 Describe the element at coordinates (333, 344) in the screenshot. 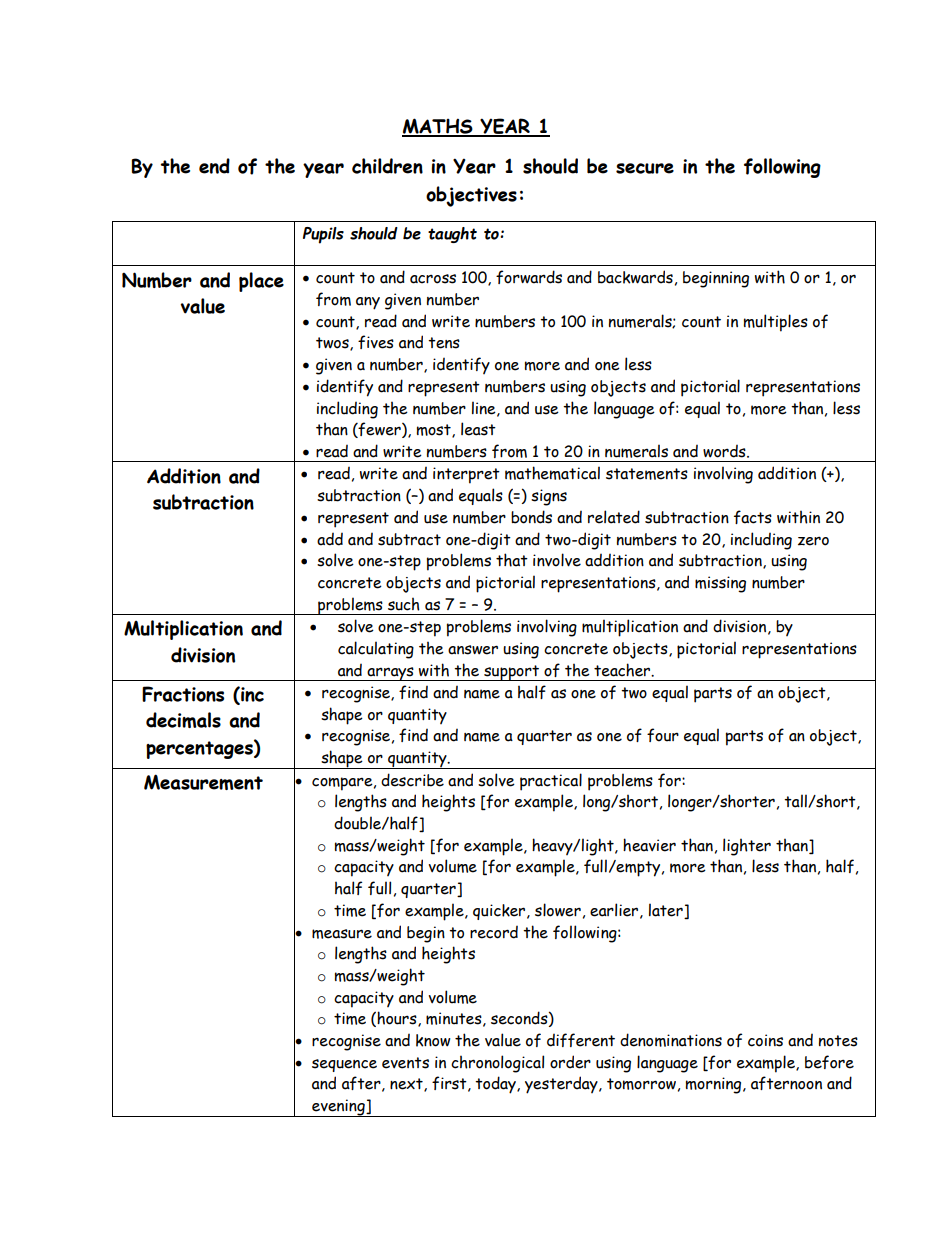

I see `twos` at that location.
